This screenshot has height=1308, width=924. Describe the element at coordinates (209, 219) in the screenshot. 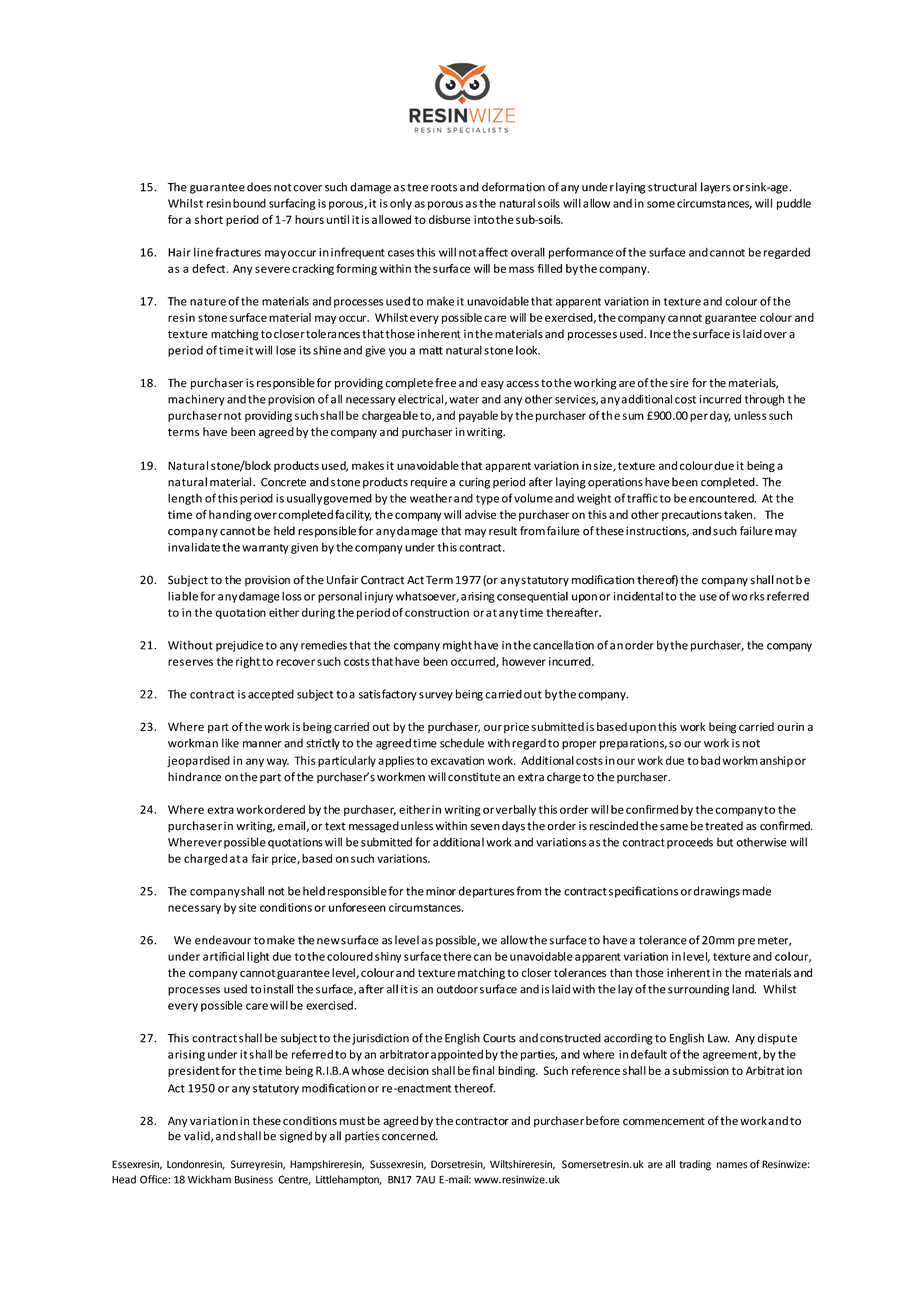

I see `short` at that location.
